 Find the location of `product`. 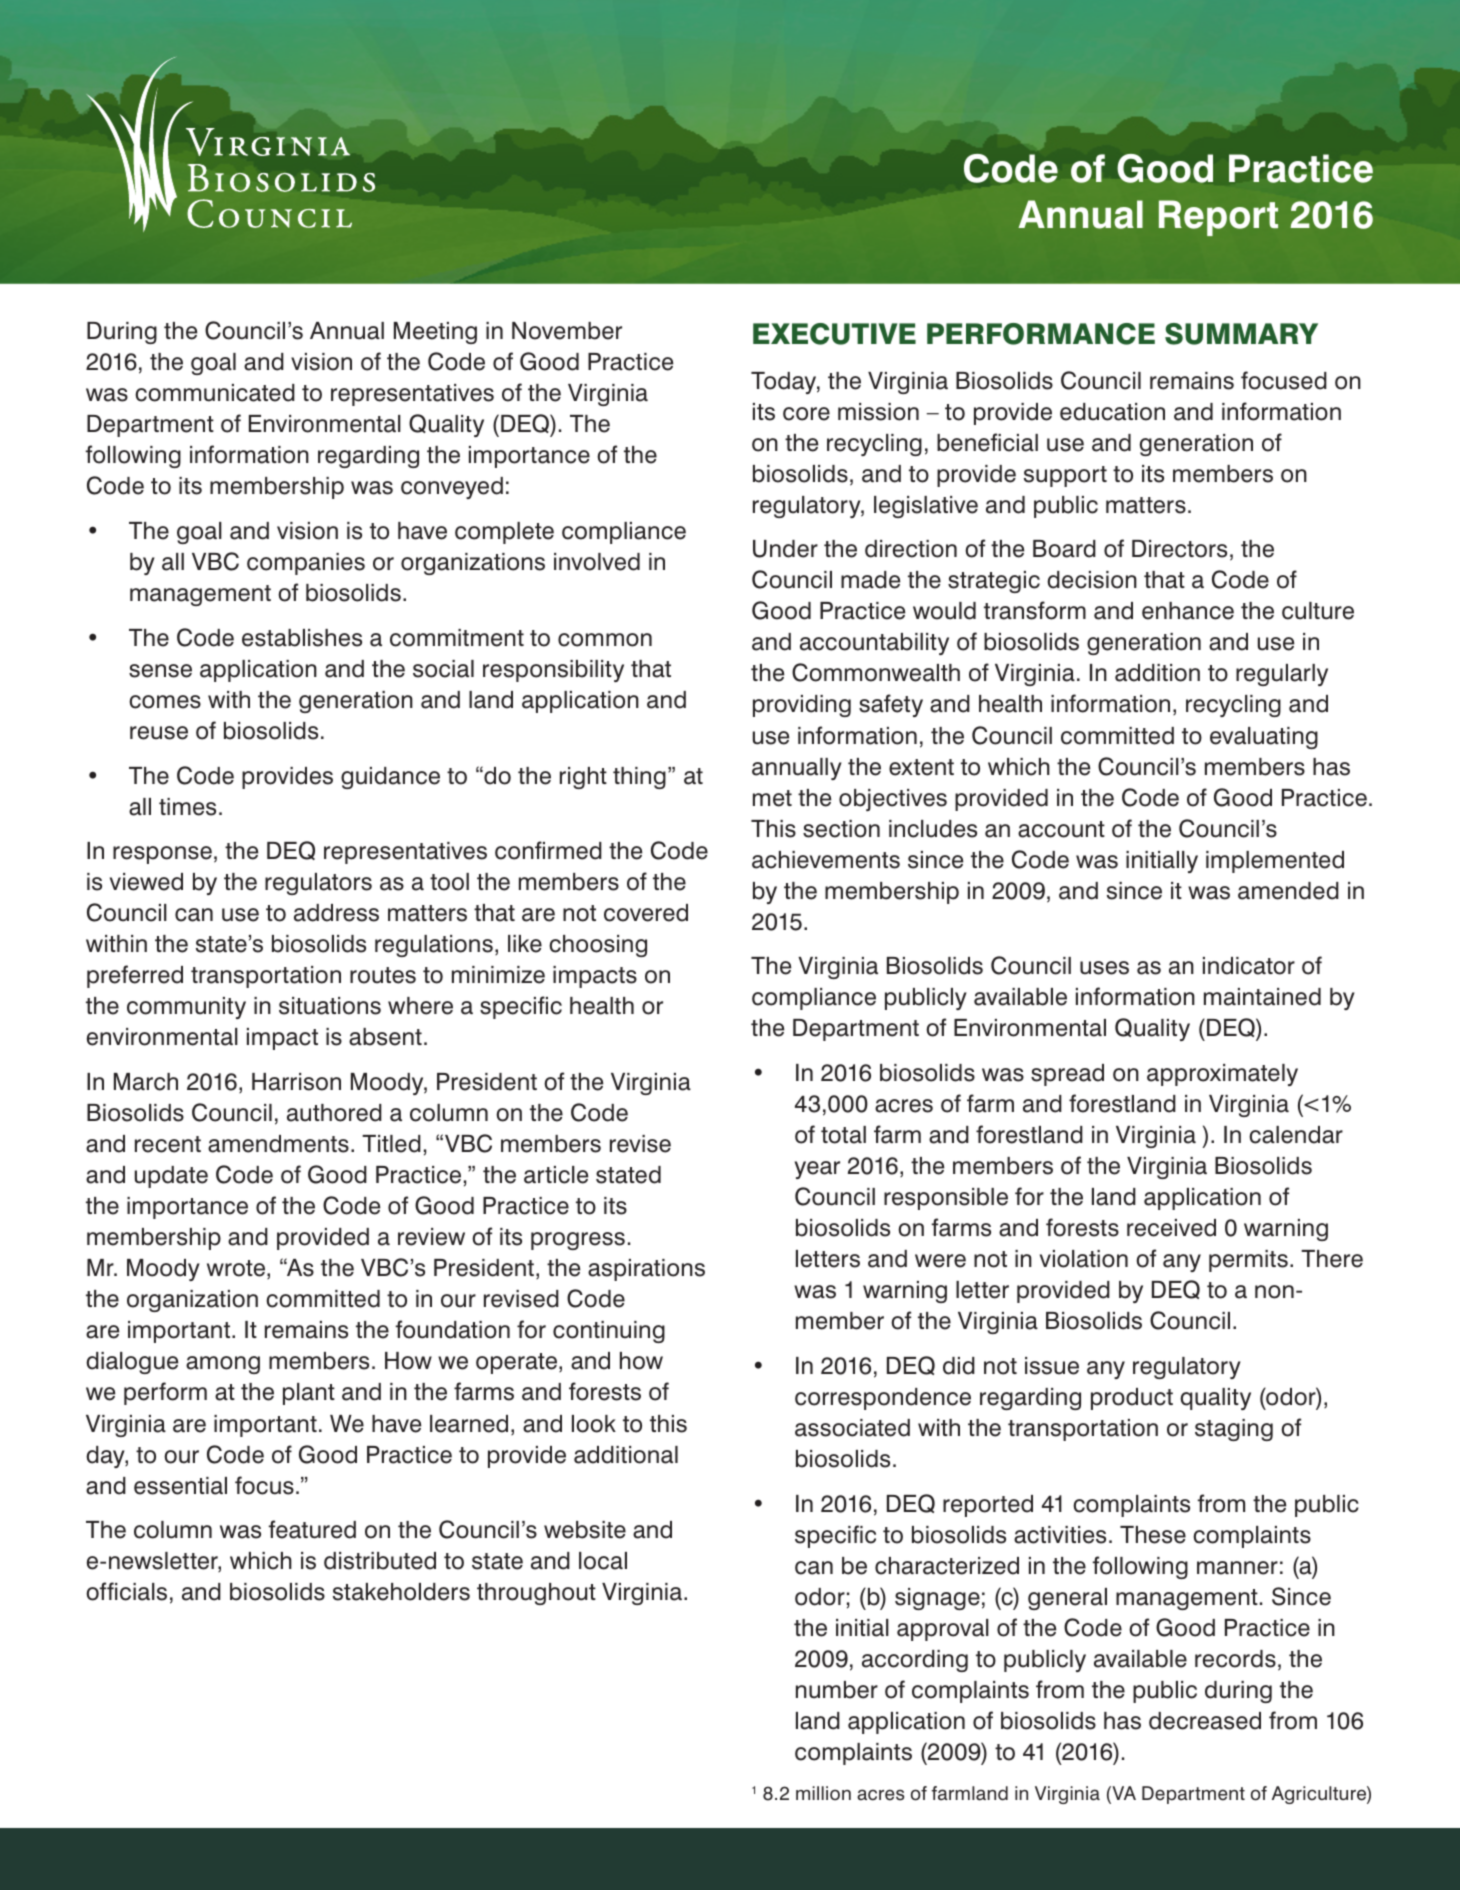

product is located at coordinates (1132, 1399).
